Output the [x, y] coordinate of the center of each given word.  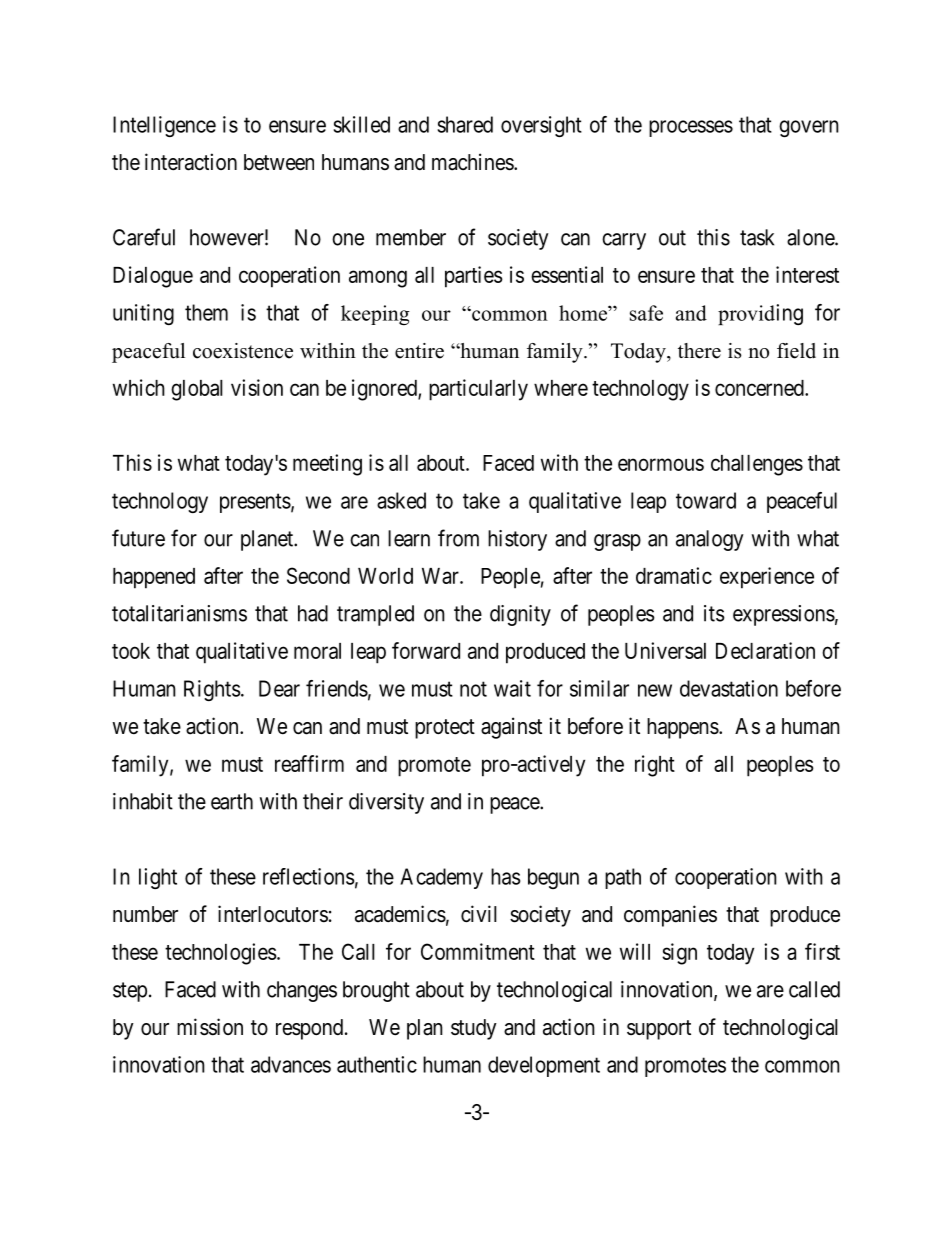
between [279, 162]
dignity [520, 615]
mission [210, 1027]
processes [691, 128]
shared [465, 124]
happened [154, 578]
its [714, 613]
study [474, 1029]
